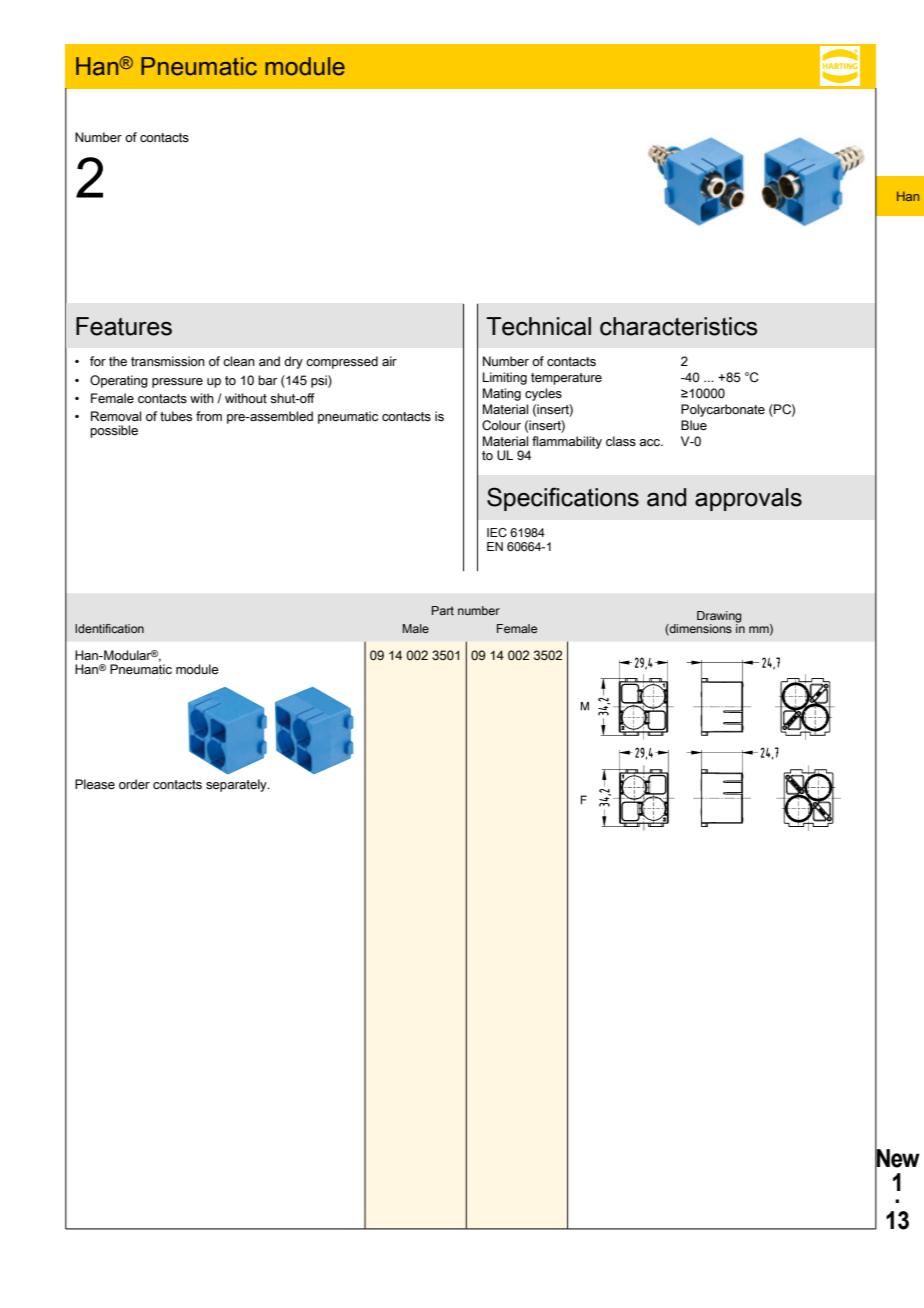 This document has height=1308, width=924. Describe the element at coordinates (443, 610) in the document. I see `Part` at that location.
